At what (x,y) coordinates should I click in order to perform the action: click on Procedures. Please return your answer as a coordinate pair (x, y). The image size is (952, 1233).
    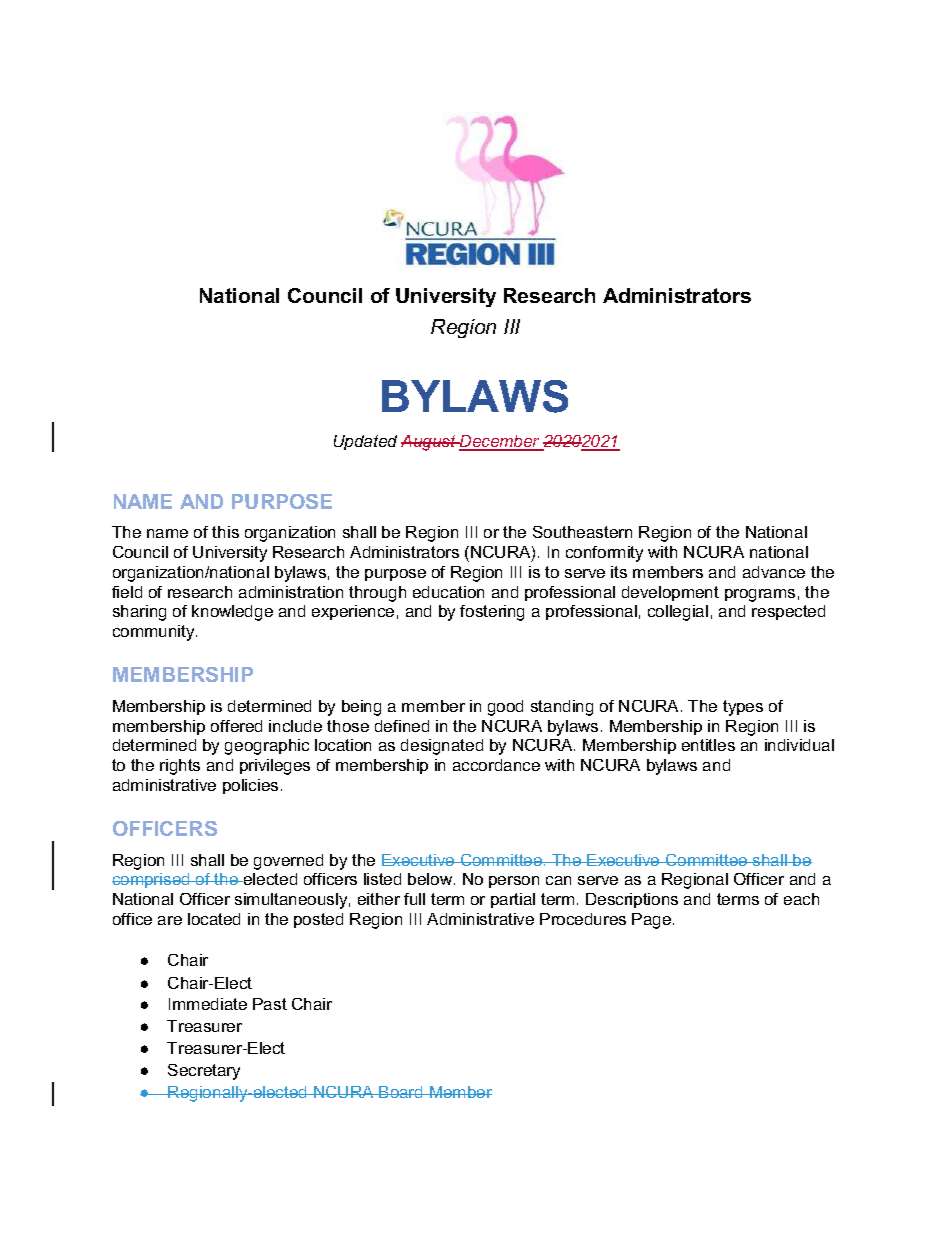
    Looking at the image, I should click on (583, 919).
